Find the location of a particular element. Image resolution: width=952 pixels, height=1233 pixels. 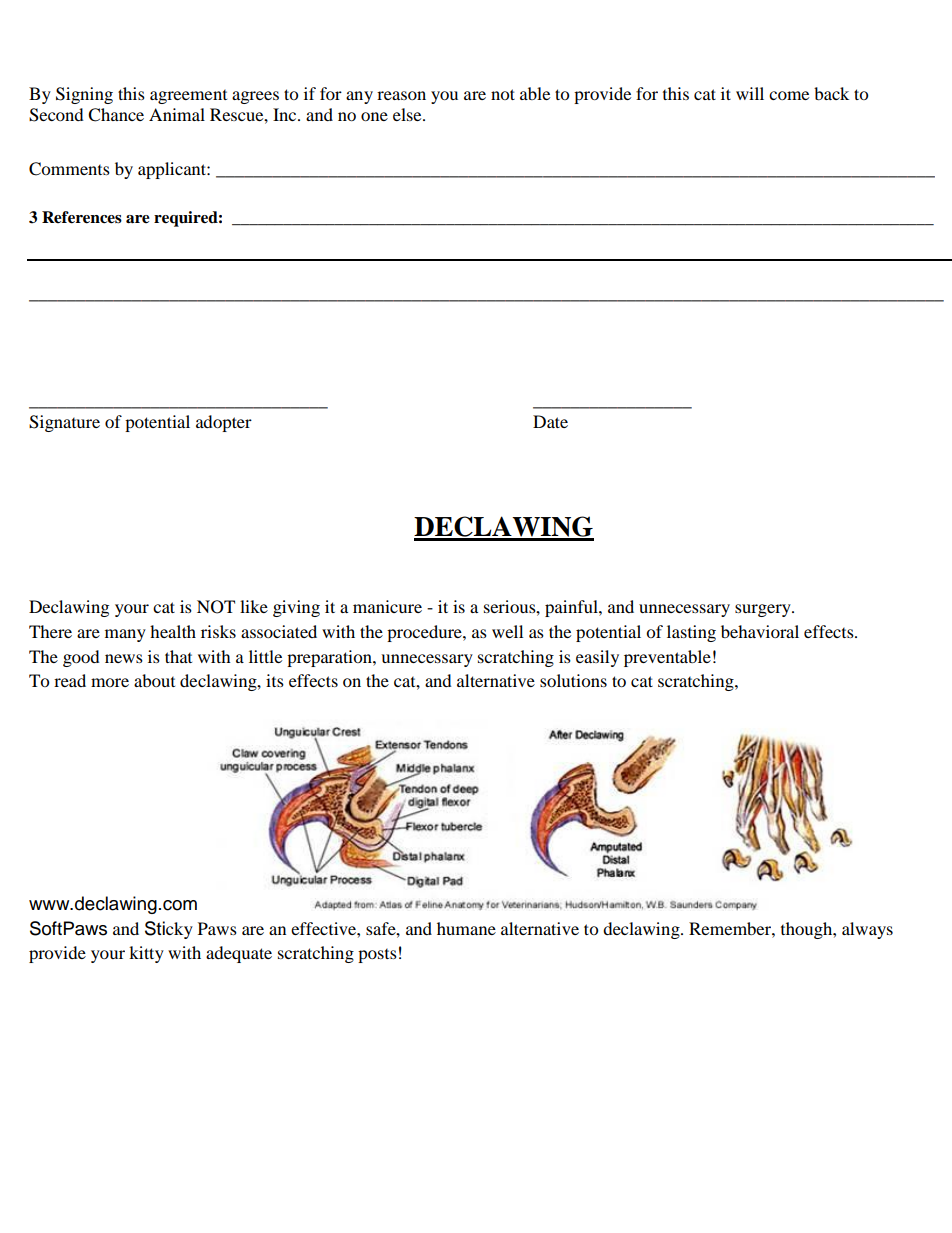

behavioral is located at coordinates (760, 631).
